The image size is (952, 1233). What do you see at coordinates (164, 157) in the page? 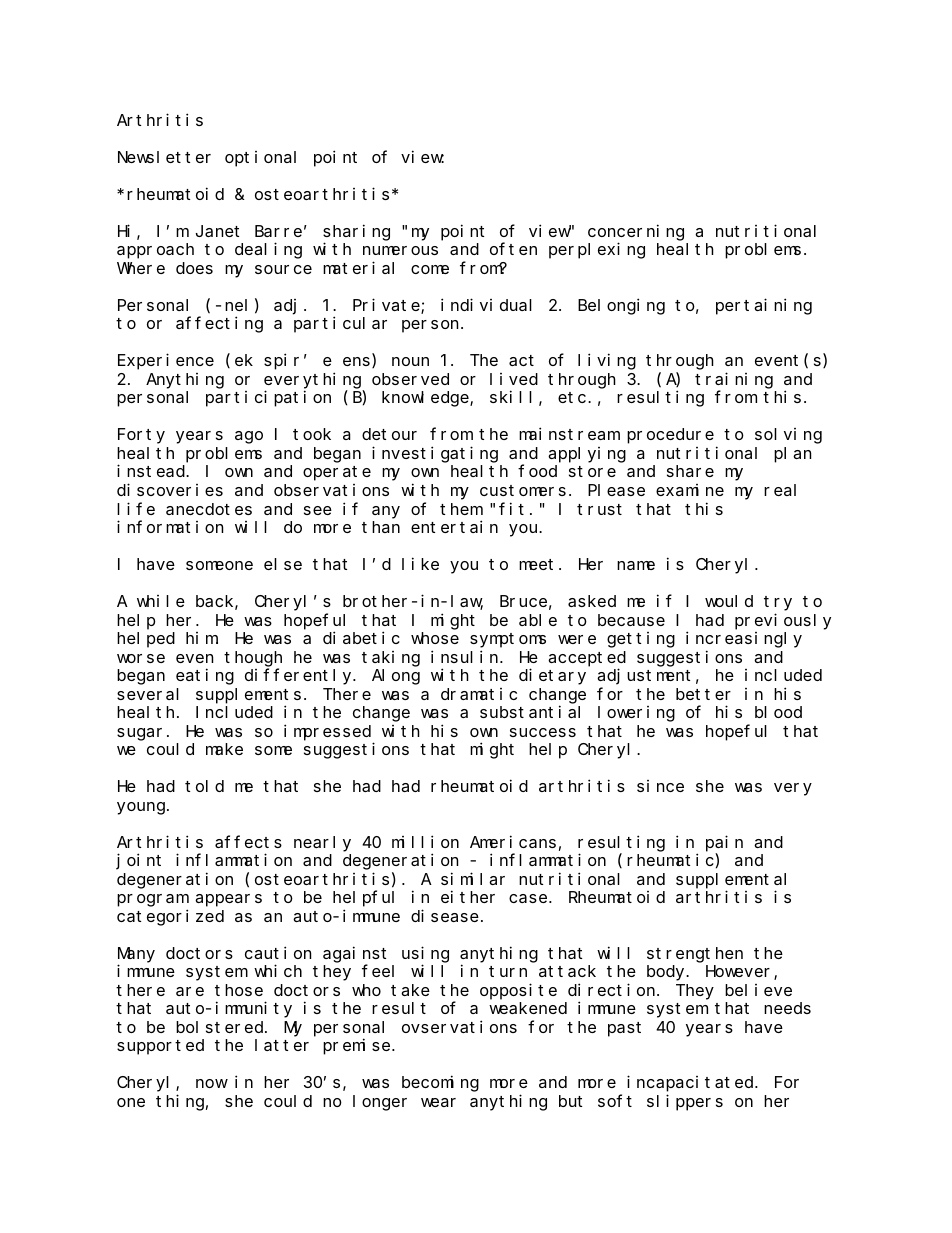
I see `Newsletter` at bounding box center [164, 157].
